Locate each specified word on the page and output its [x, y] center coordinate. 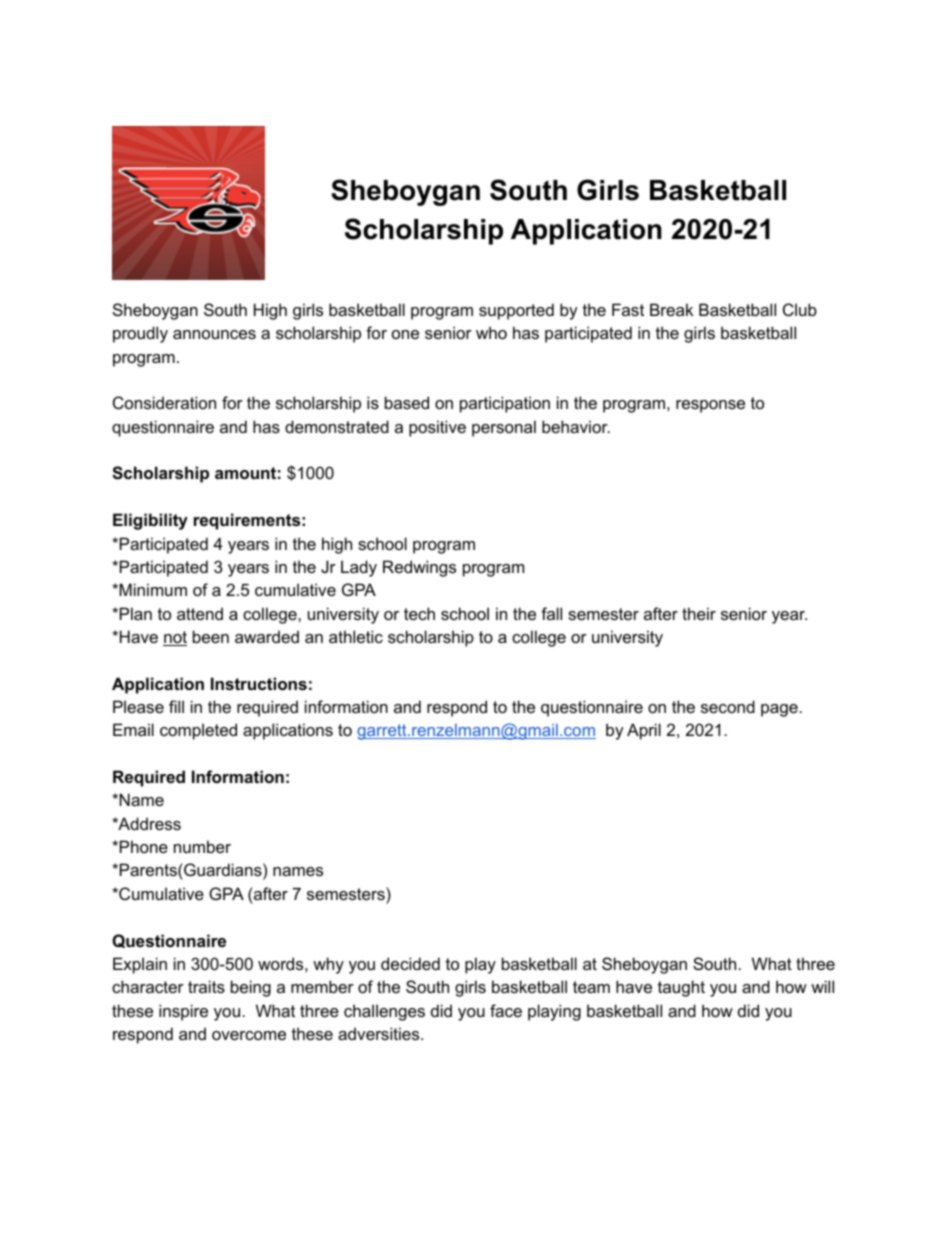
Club [800, 309]
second [728, 706]
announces [214, 334]
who [491, 332]
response [710, 406]
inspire [183, 1012]
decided [410, 963]
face [506, 1010]
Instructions [259, 683]
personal [504, 428]
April [644, 731]
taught [681, 988]
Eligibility [150, 521]
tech [419, 613]
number [202, 846]
